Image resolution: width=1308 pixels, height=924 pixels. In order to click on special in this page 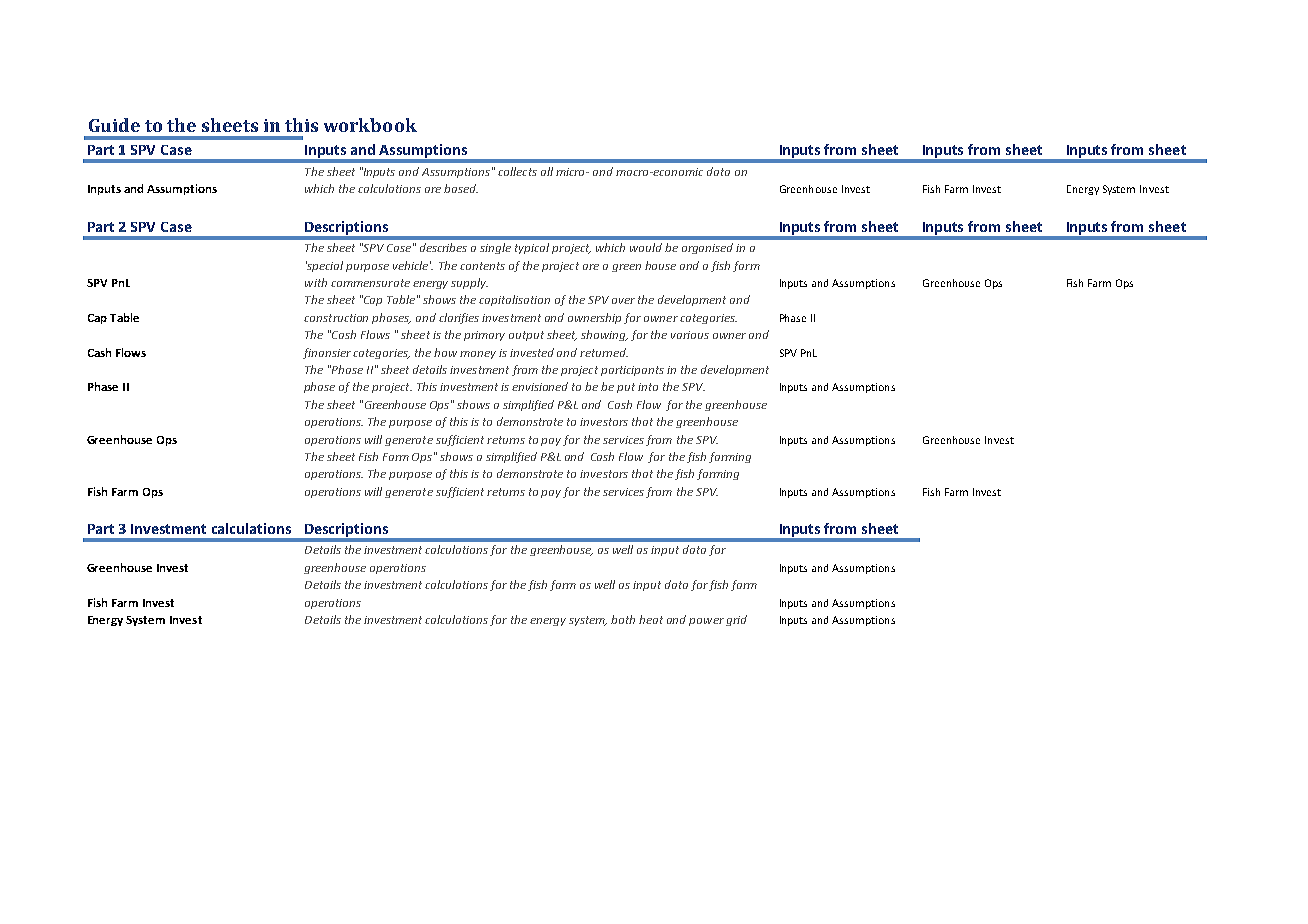, I will do `click(324, 266)`.
